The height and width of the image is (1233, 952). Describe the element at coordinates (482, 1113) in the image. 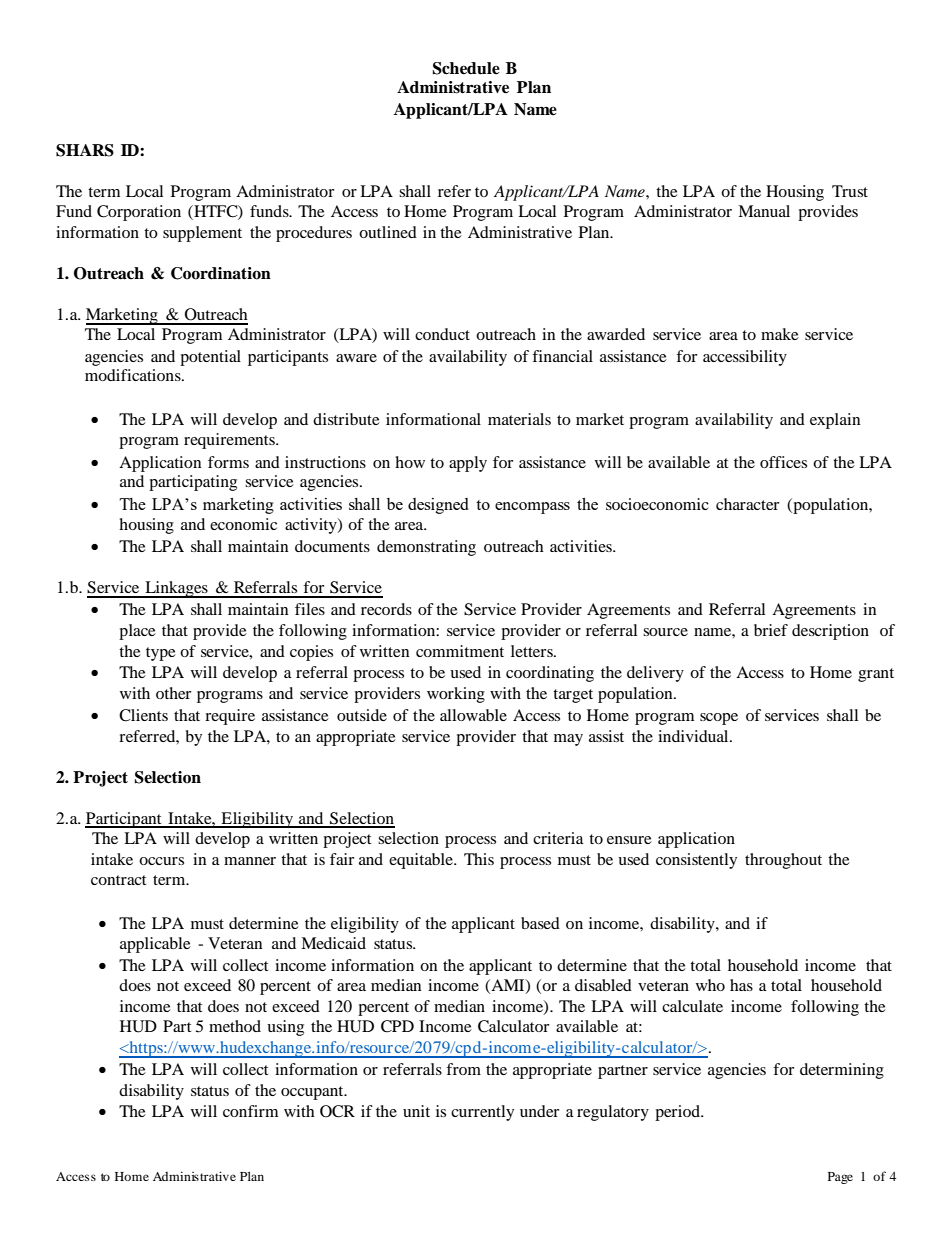

I see `currently` at that location.
